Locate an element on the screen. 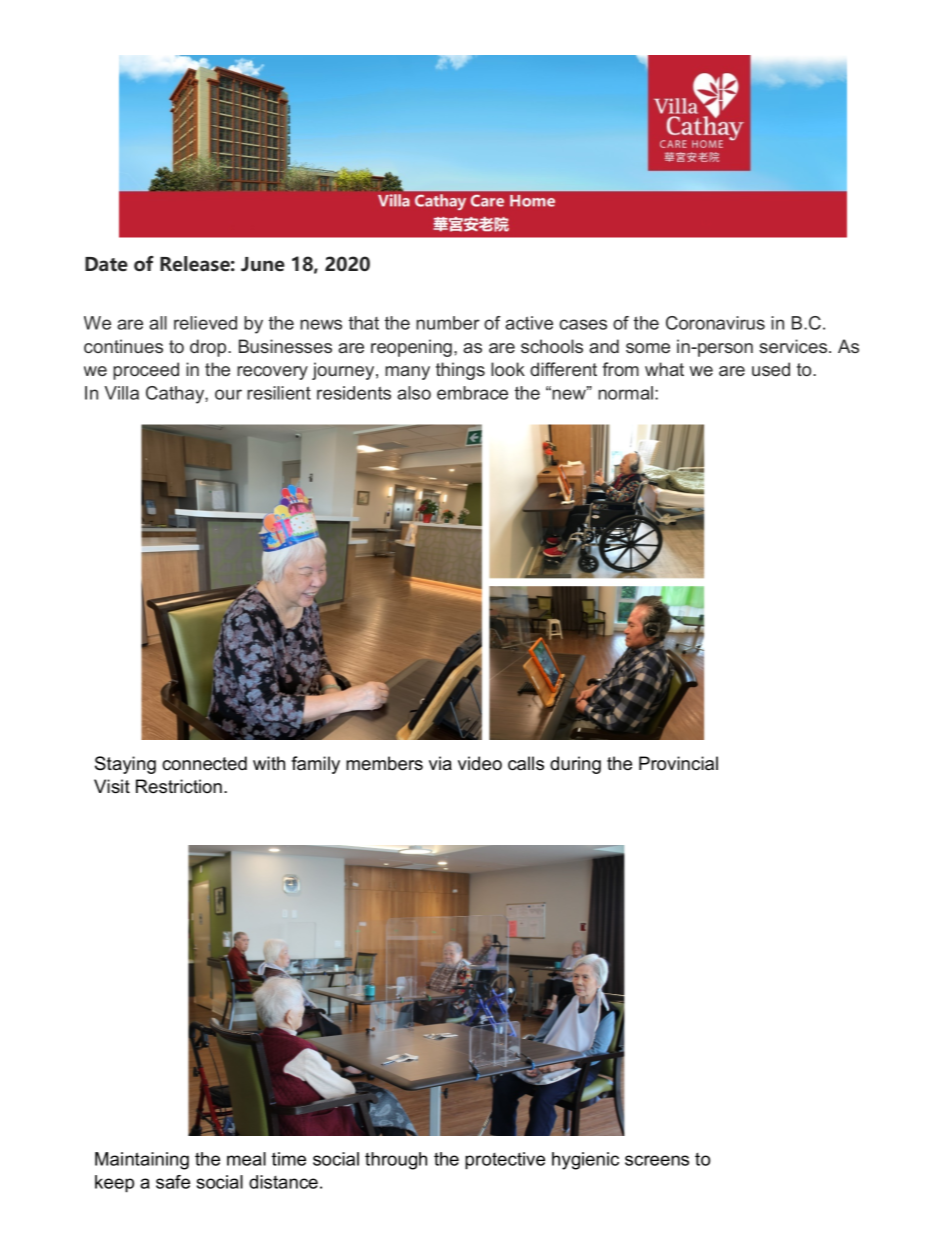 The height and width of the screenshot is (1233, 952). safe is located at coordinates (173, 1182).
